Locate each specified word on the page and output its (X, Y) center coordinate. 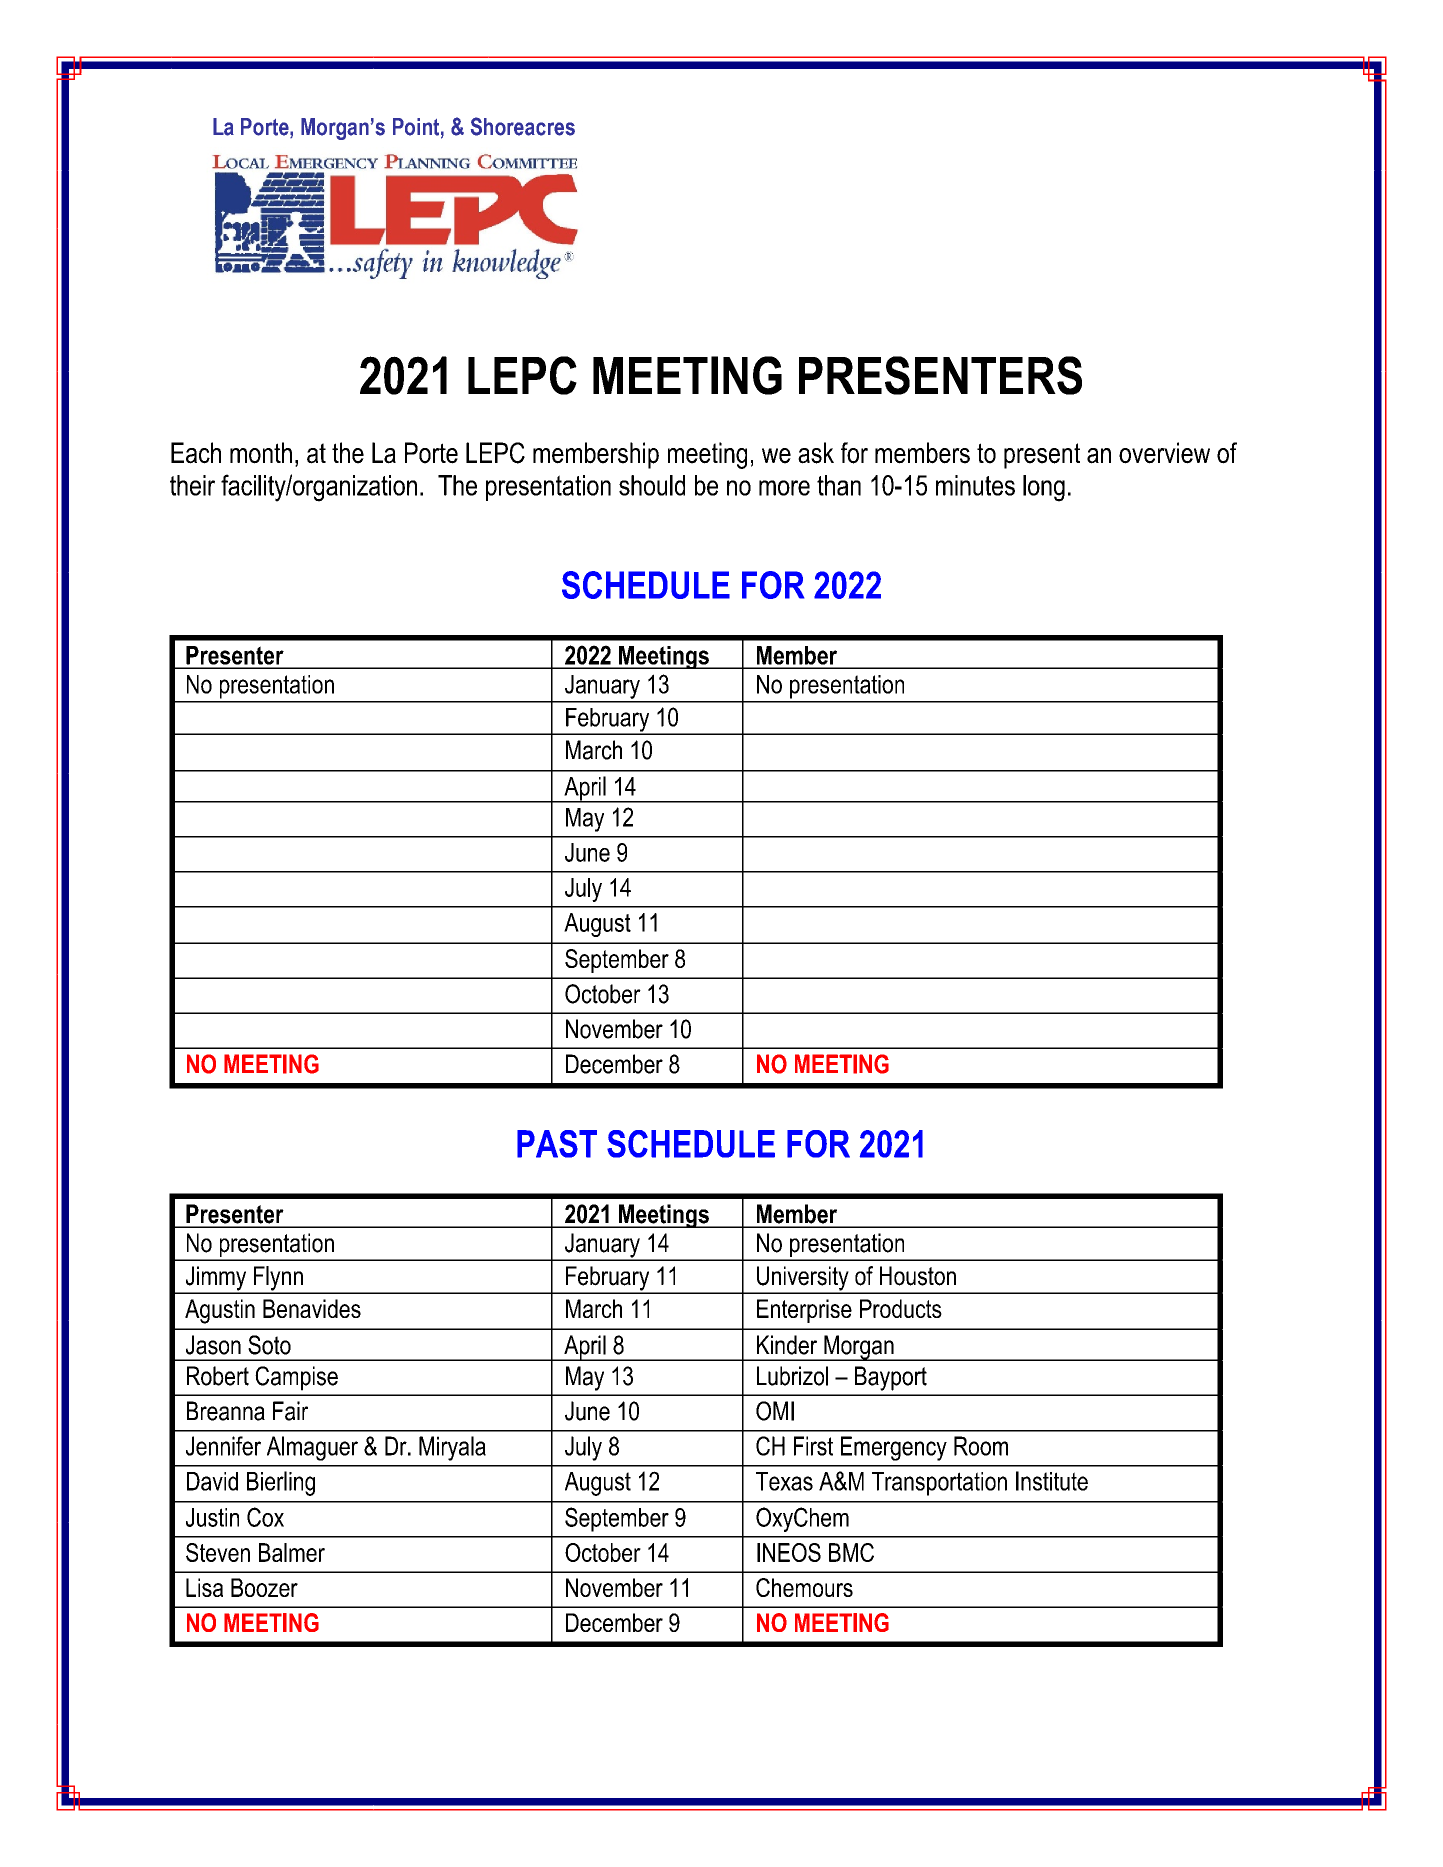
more (784, 488)
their (192, 485)
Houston (918, 1276)
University (803, 1279)
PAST (557, 1144)
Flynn (278, 1279)
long (1044, 488)
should (652, 485)
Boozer (264, 1587)
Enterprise (804, 1311)
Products (901, 1308)
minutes (975, 485)
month (261, 453)
